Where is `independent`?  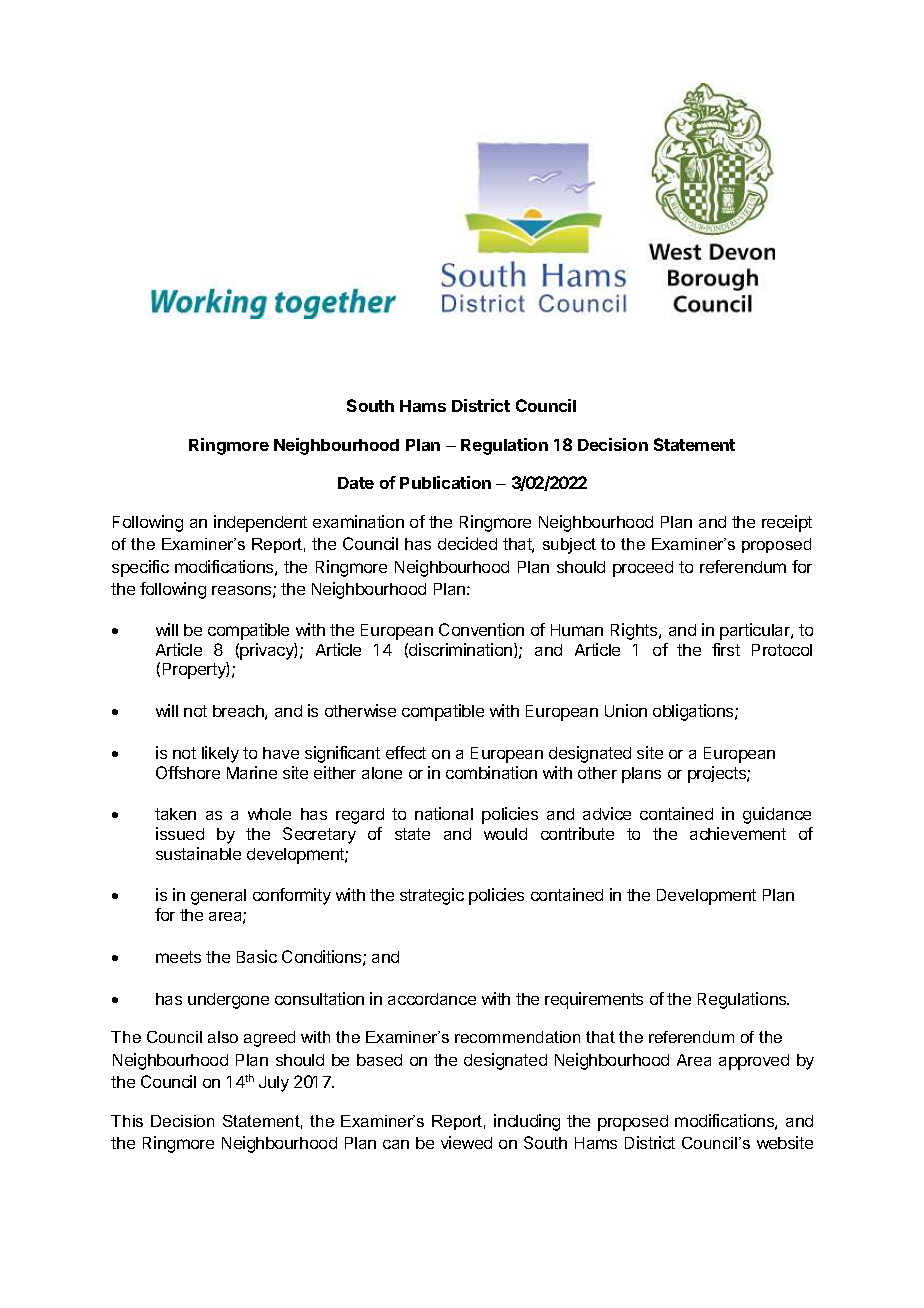
independent is located at coordinates (260, 523).
